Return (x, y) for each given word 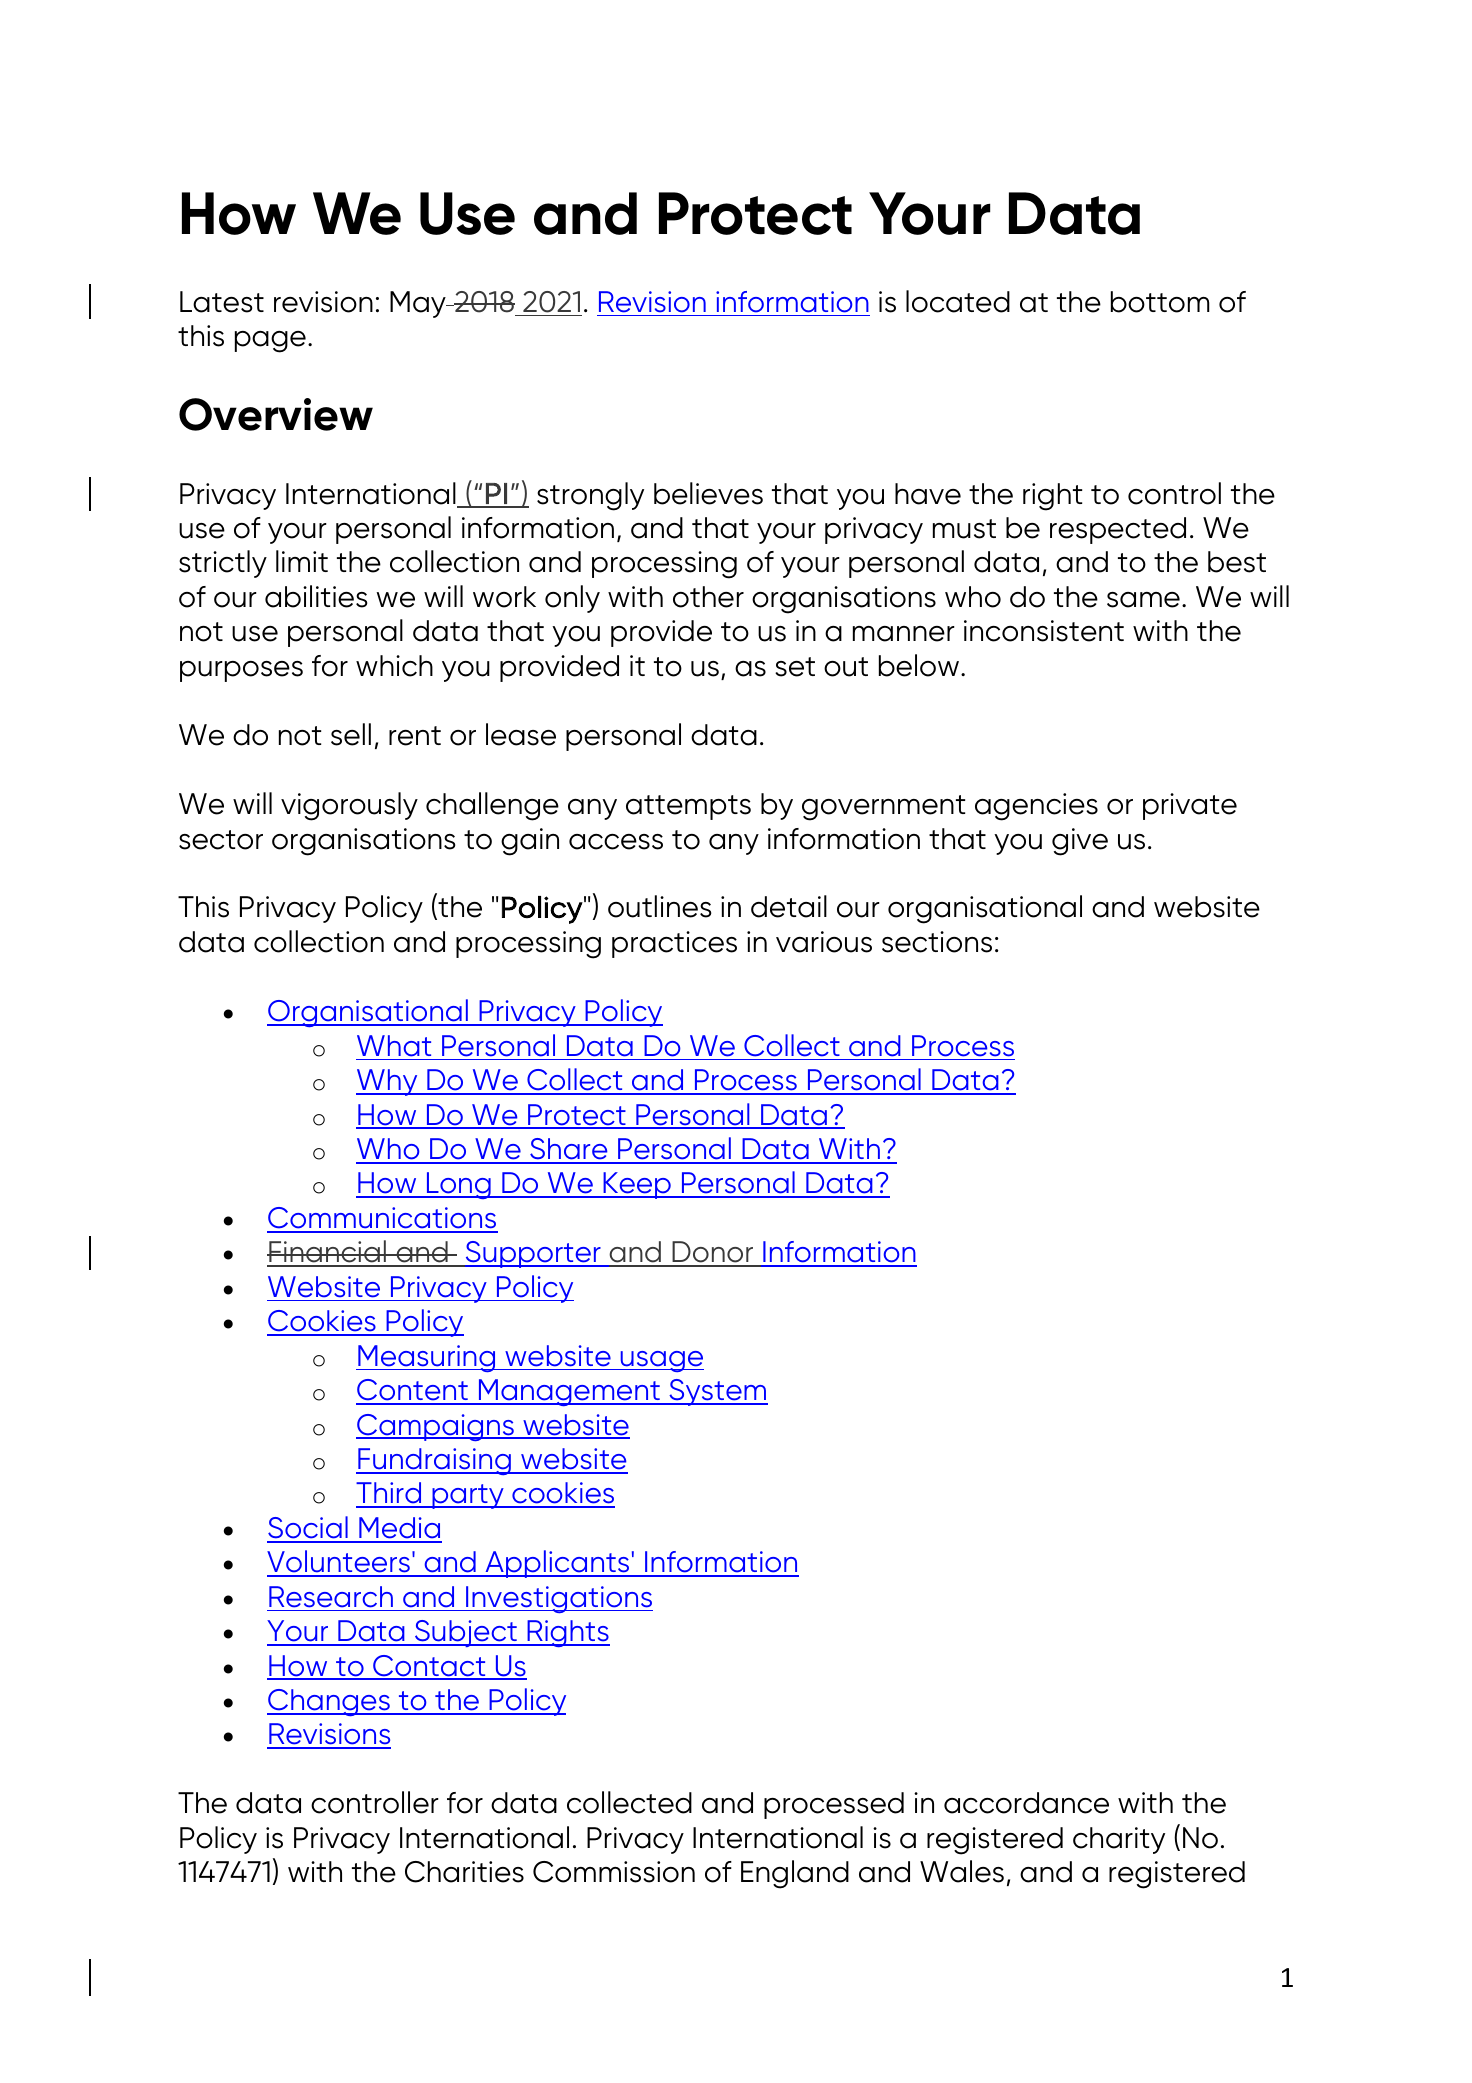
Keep (637, 1185)
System (717, 1392)
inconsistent (1044, 631)
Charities (464, 1872)
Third (390, 1494)
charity (1119, 1840)
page (270, 342)
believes (708, 493)
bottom (1160, 302)
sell (351, 734)
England (795, 1874)
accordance (1026, 1803)
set (795, 667)
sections (937, 942)
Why (388, 1082)
